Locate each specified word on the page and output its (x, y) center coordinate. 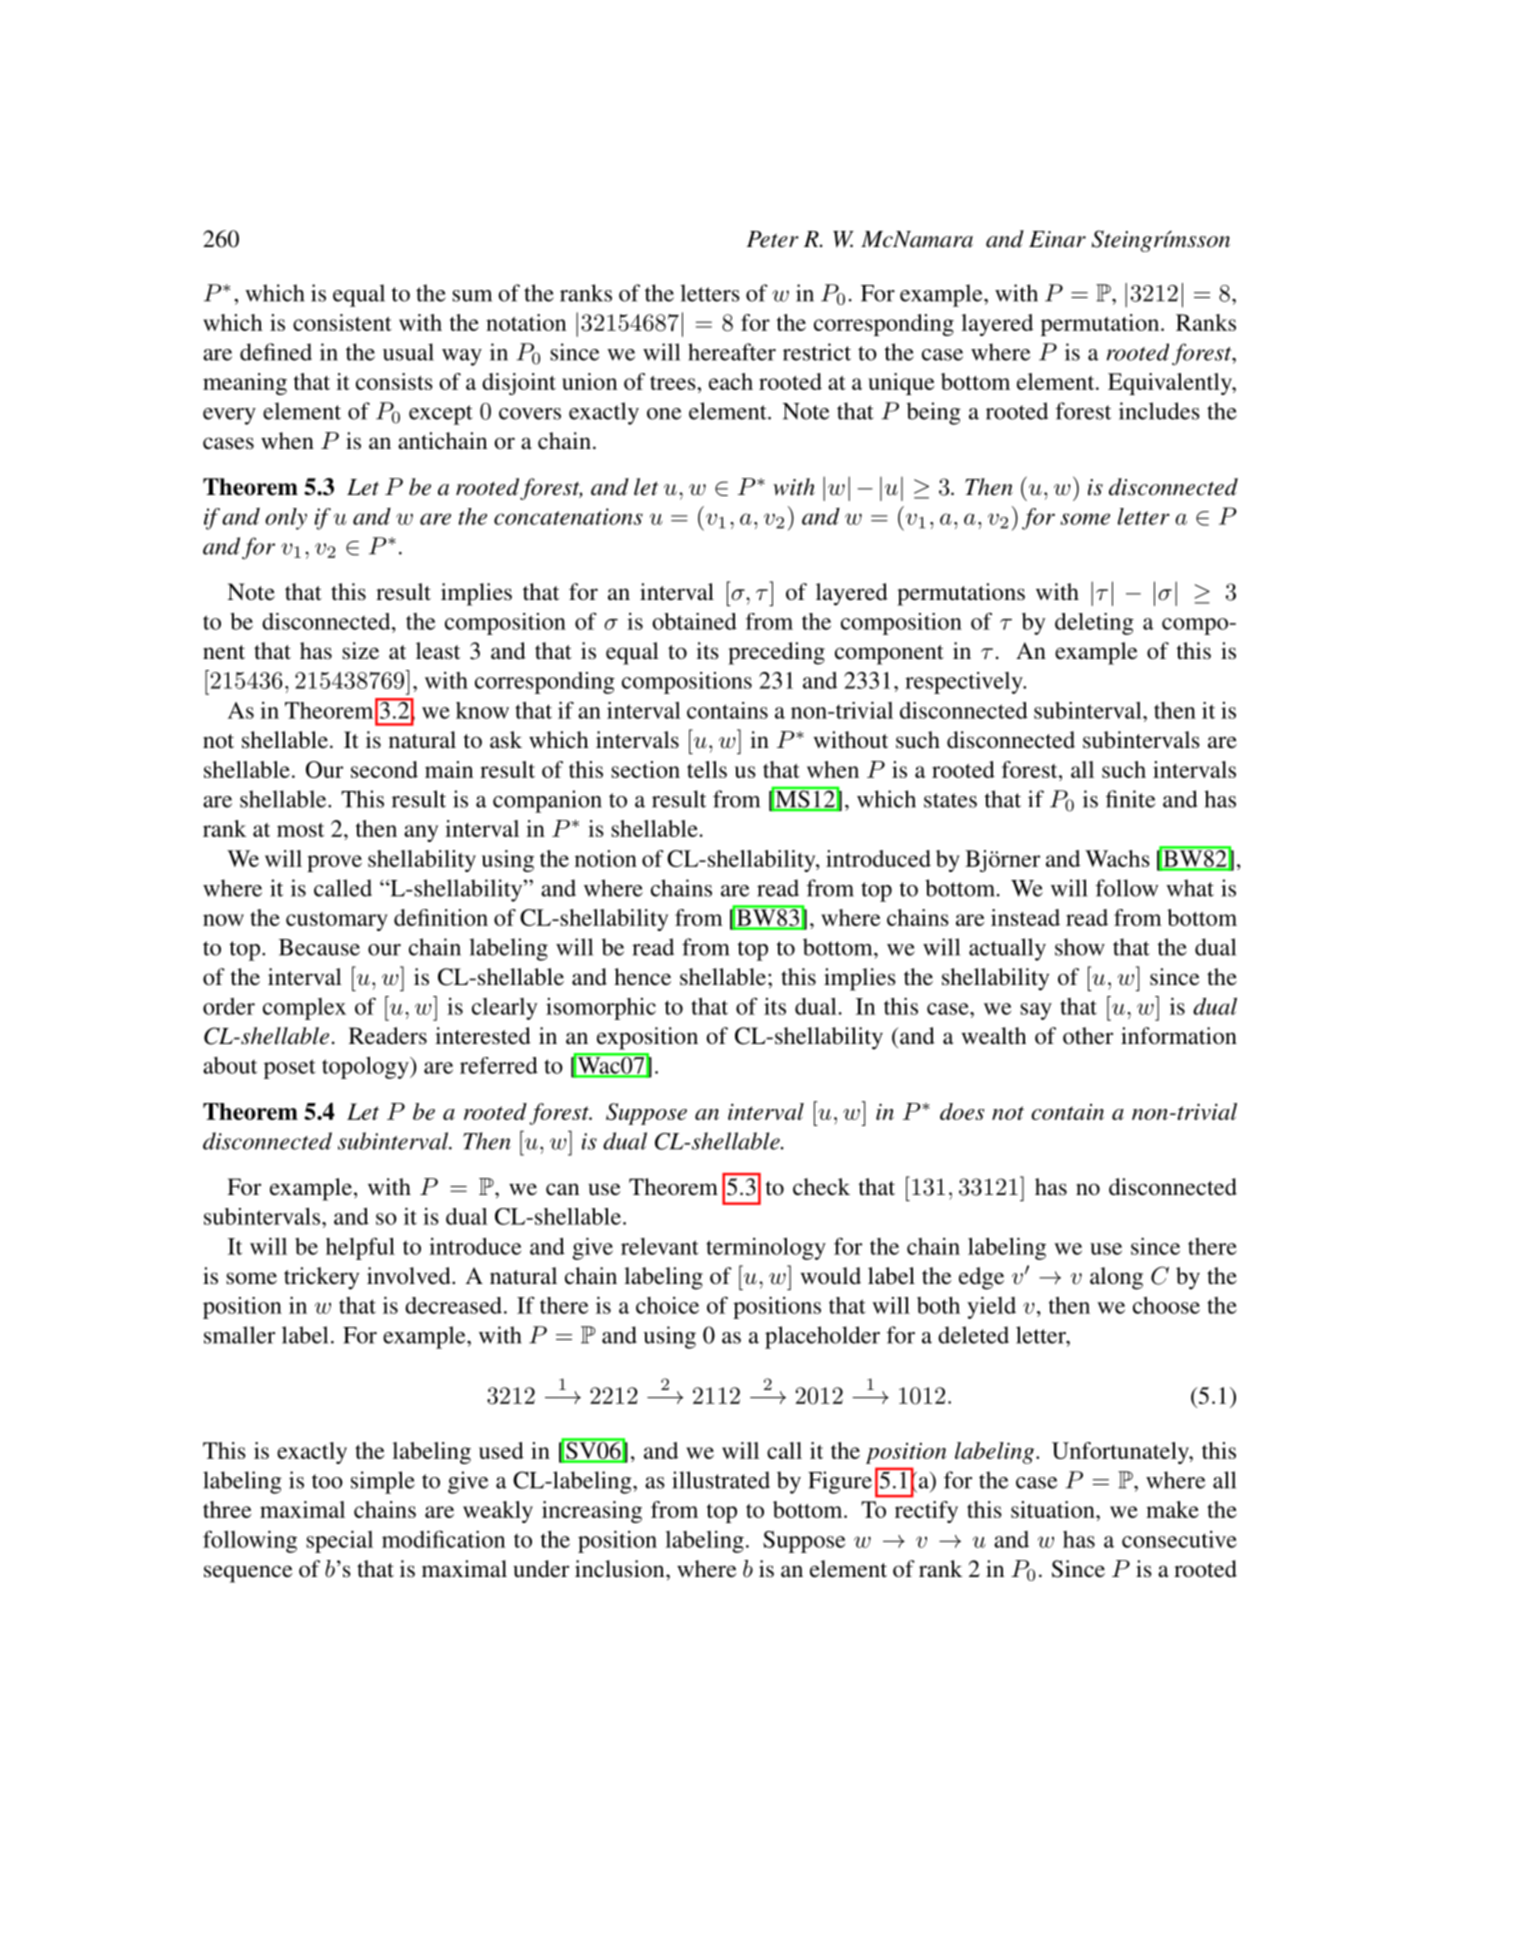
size (360, 651)
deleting (1094, 624)
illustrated (721, 1480)
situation (1054, 1509)
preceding (776, 653)
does (962, 1111)
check (821, 1186)
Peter (772, 239)
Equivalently (1171, 384)
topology (366, 1068)
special (339, 1541)
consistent (342, 322)
